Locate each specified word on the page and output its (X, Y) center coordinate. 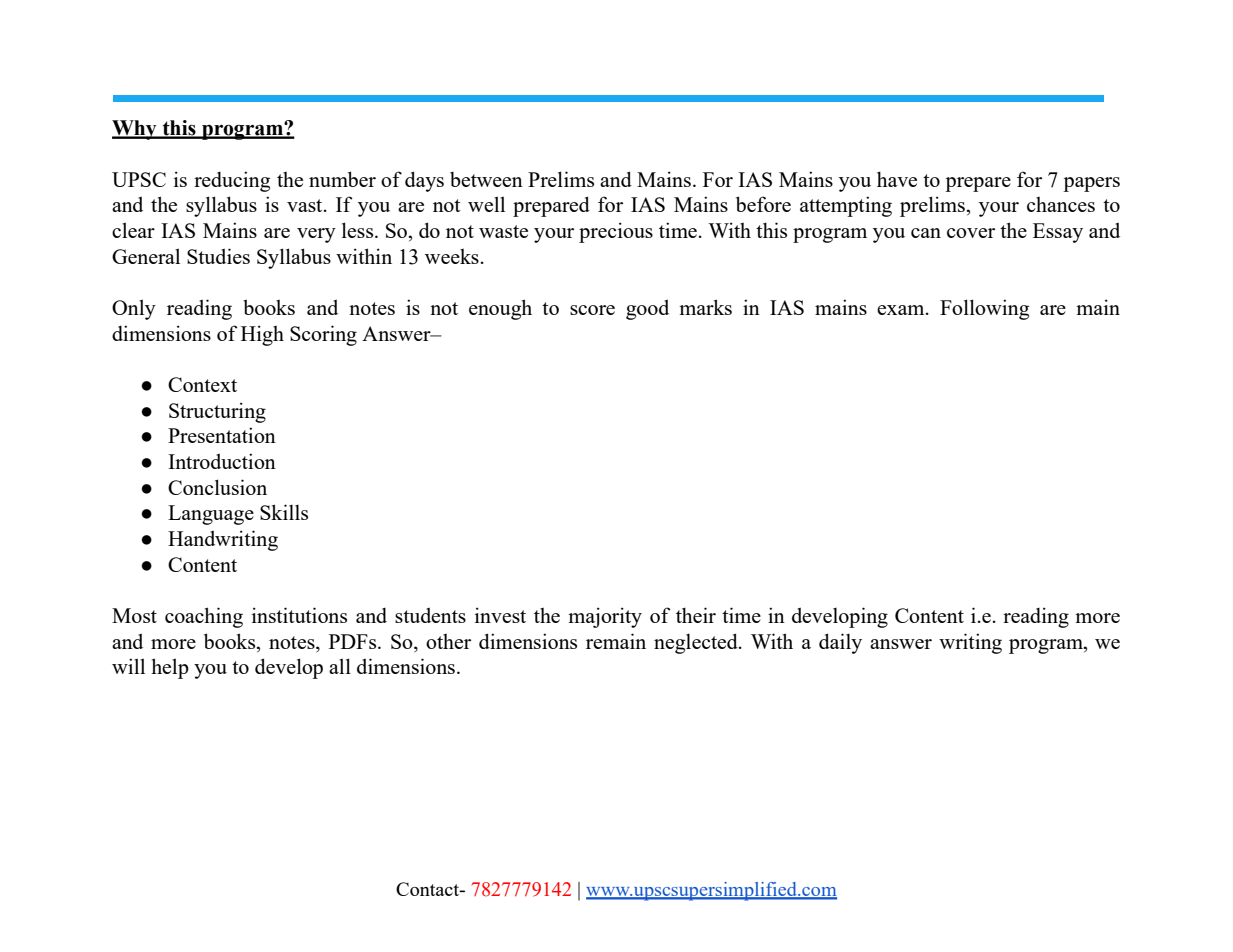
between (486, 179)
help (170, 668)
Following (984, 309)
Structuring (217, 412)
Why (135, 130)
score (592, 310)
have (897, 179)
